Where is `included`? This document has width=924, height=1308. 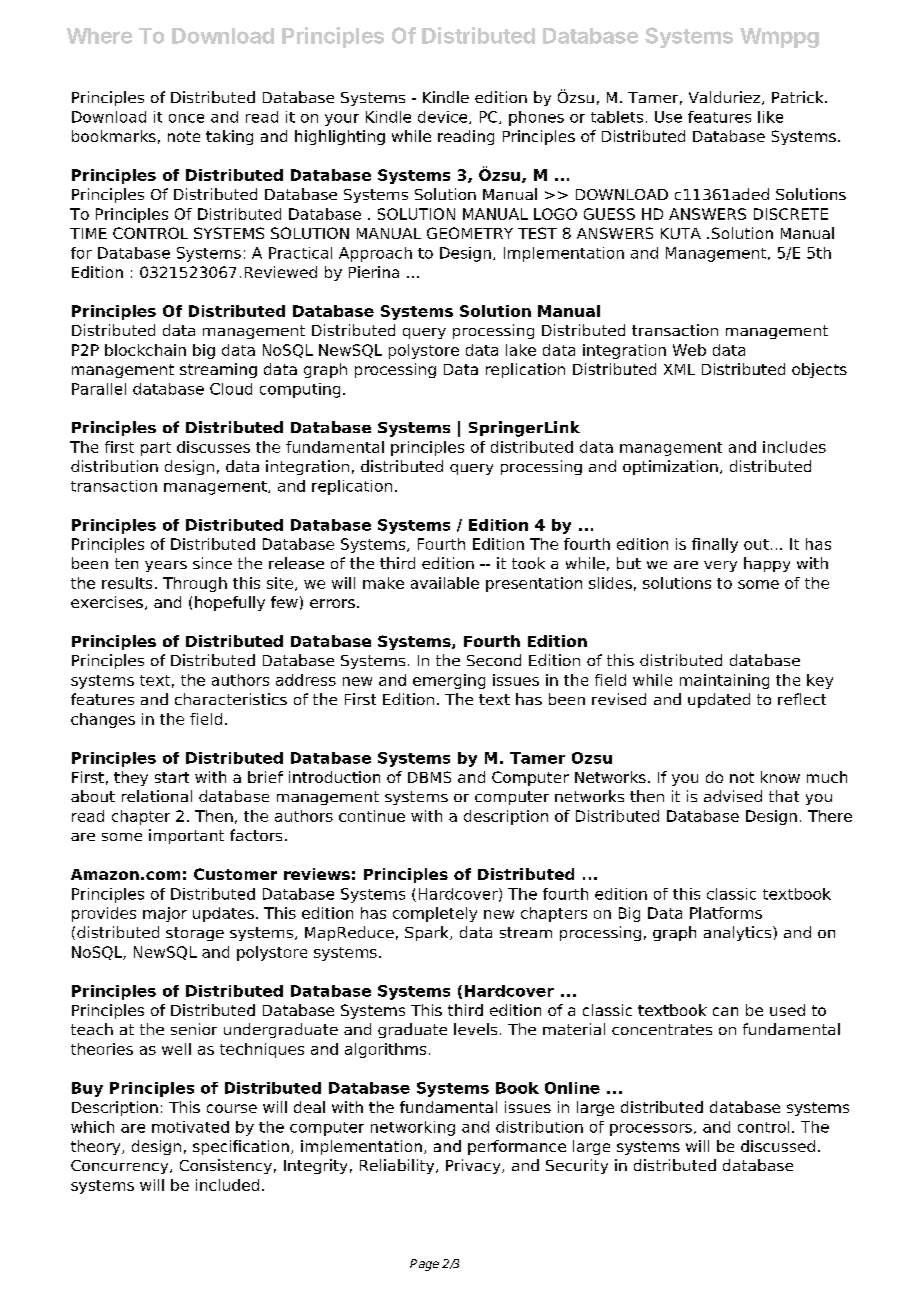 included is located at coordinates (227, 1185).
